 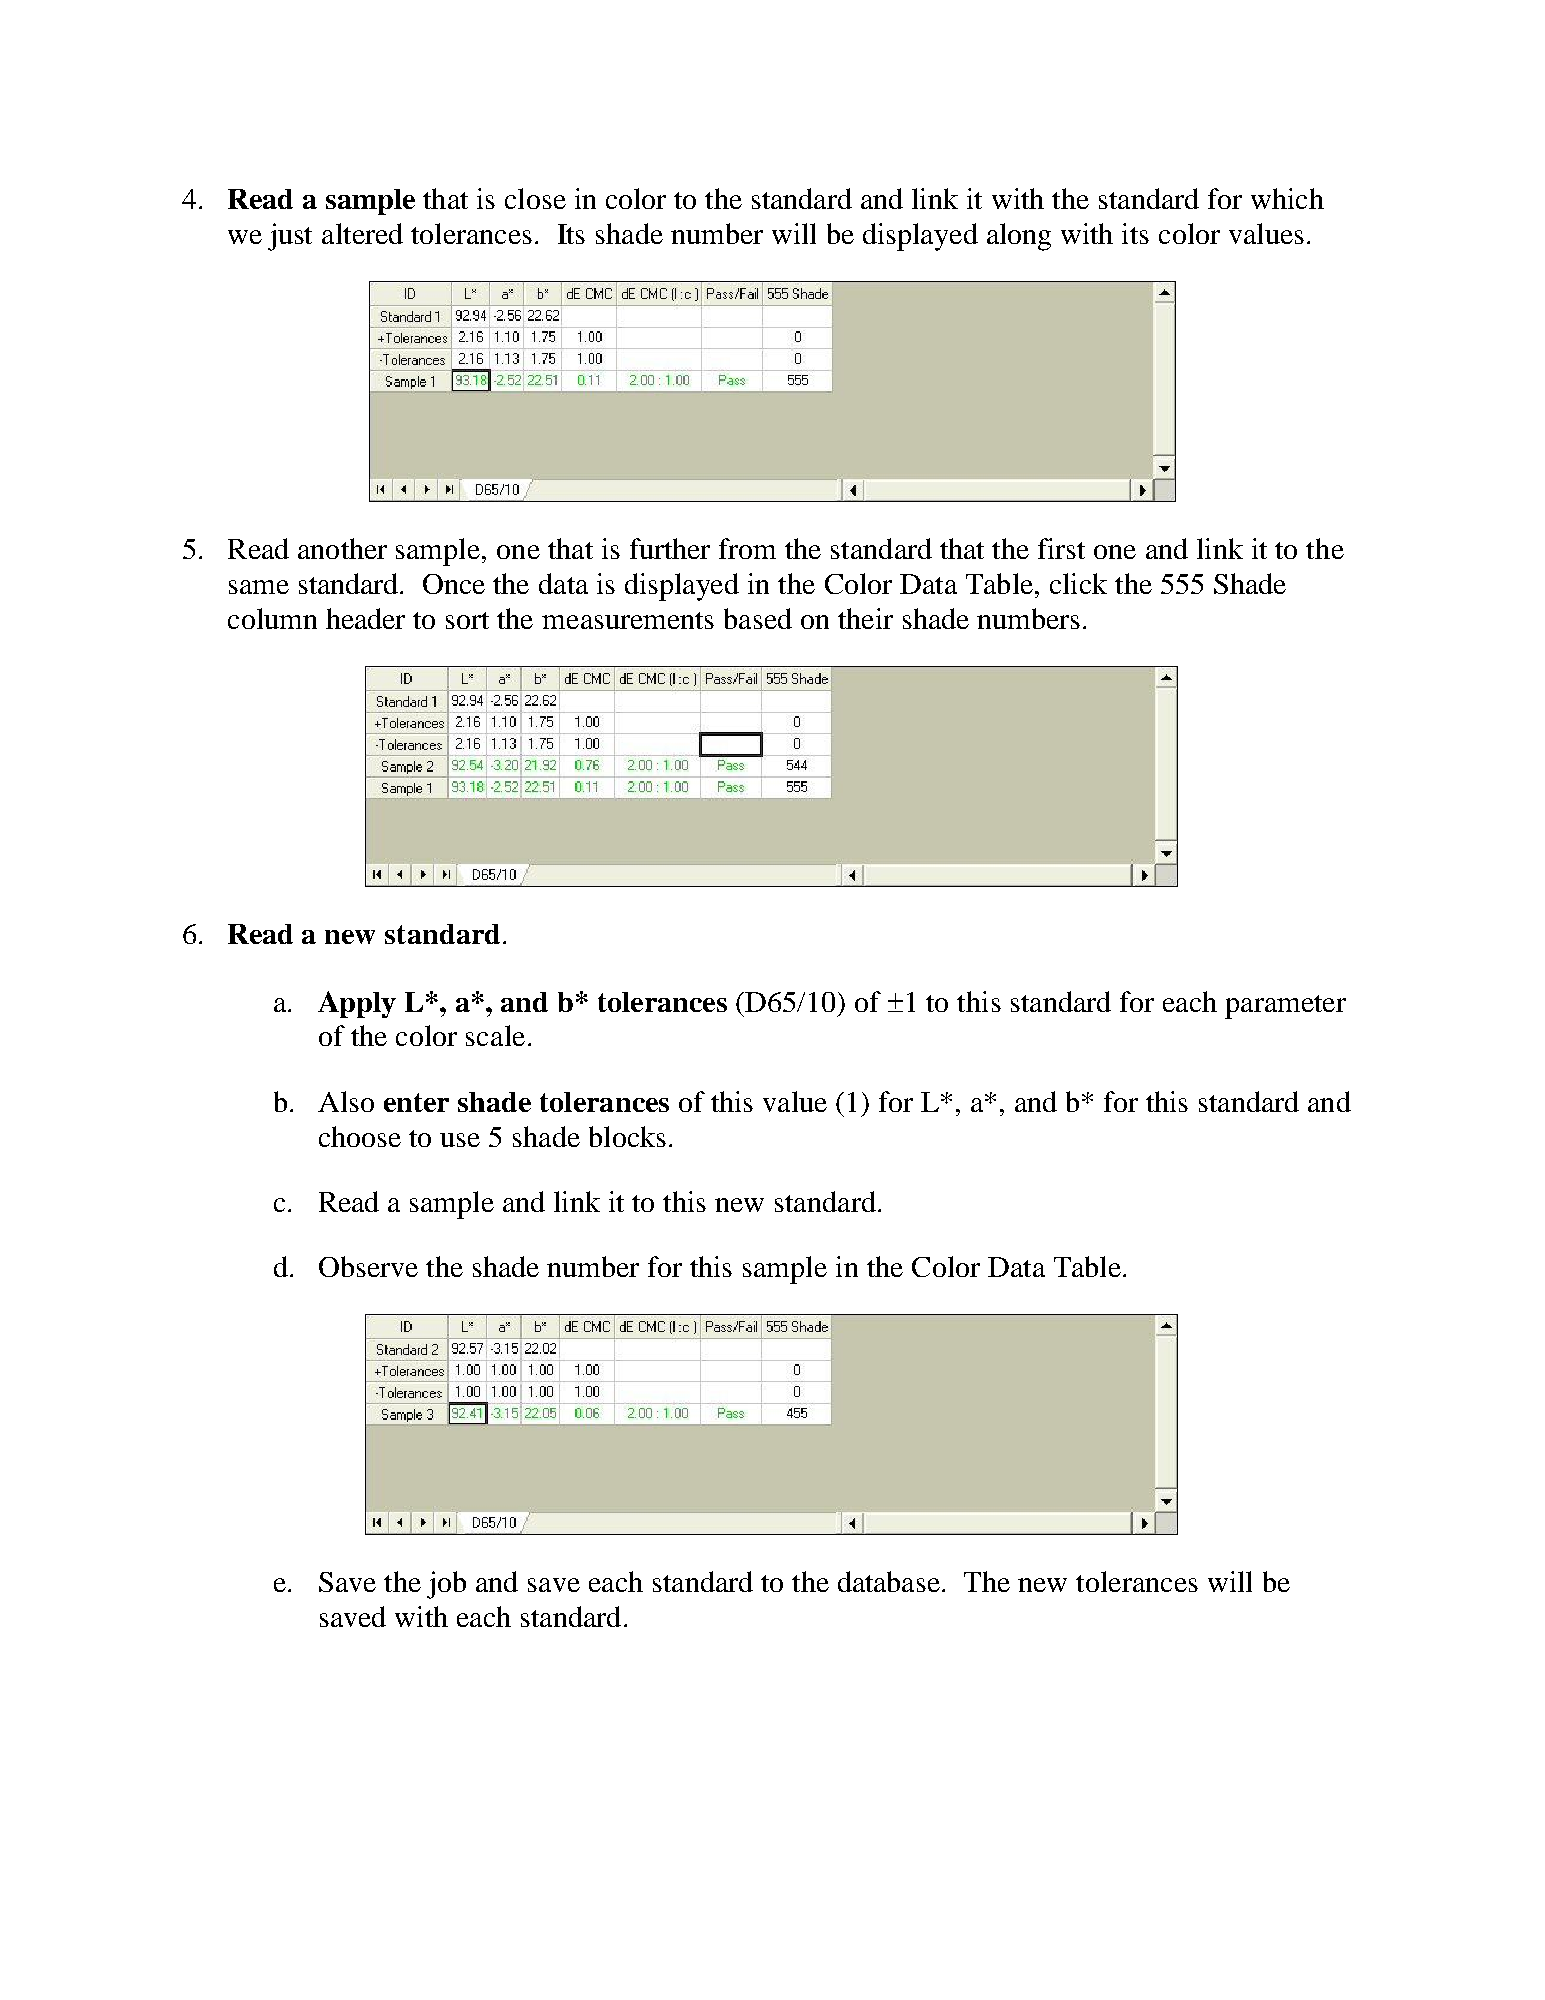 What do you see at coordinates (1285, 1007) in the document?
I see `parameter` at bounding box center [1285, 1007].
